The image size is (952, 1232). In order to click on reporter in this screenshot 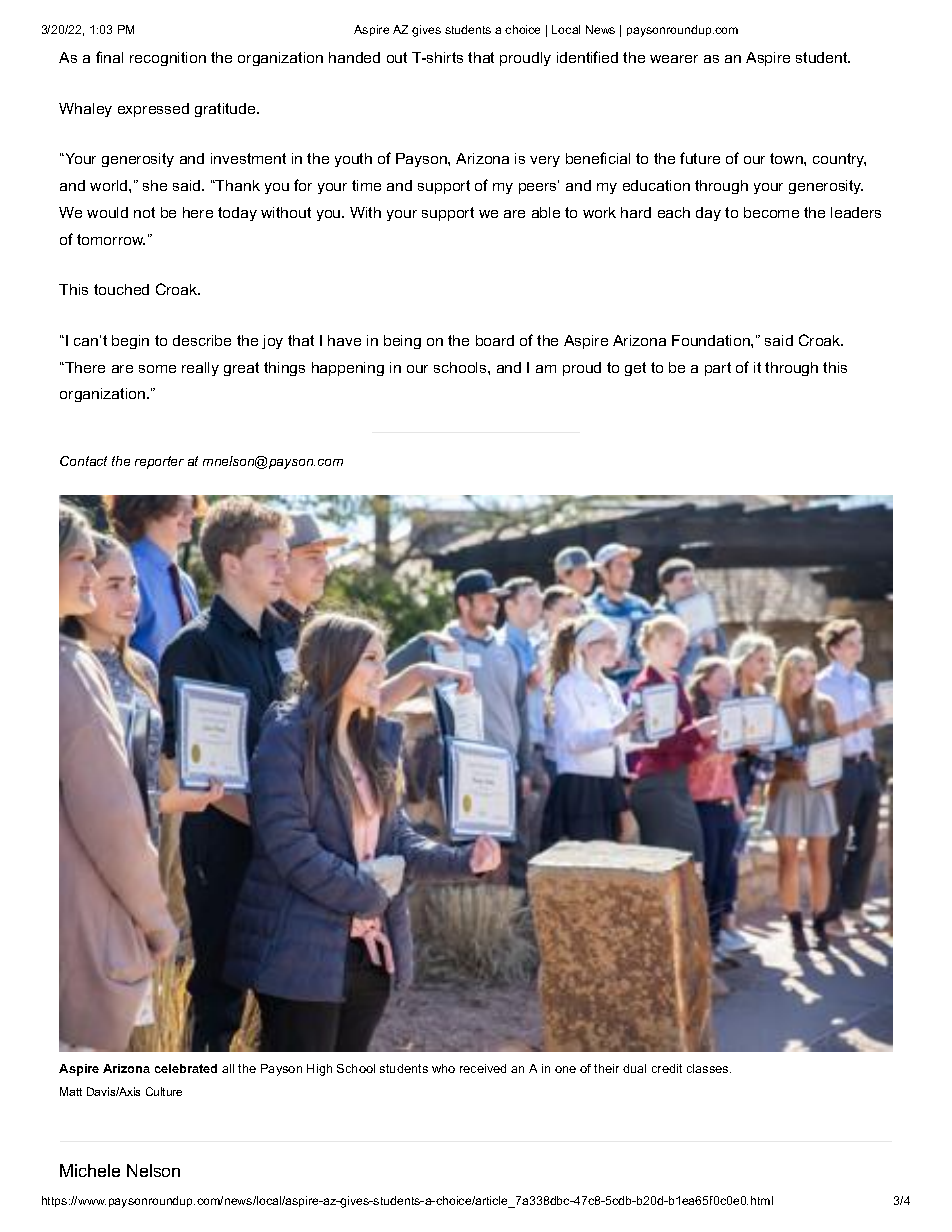, I will do `click(159, 462)`.
